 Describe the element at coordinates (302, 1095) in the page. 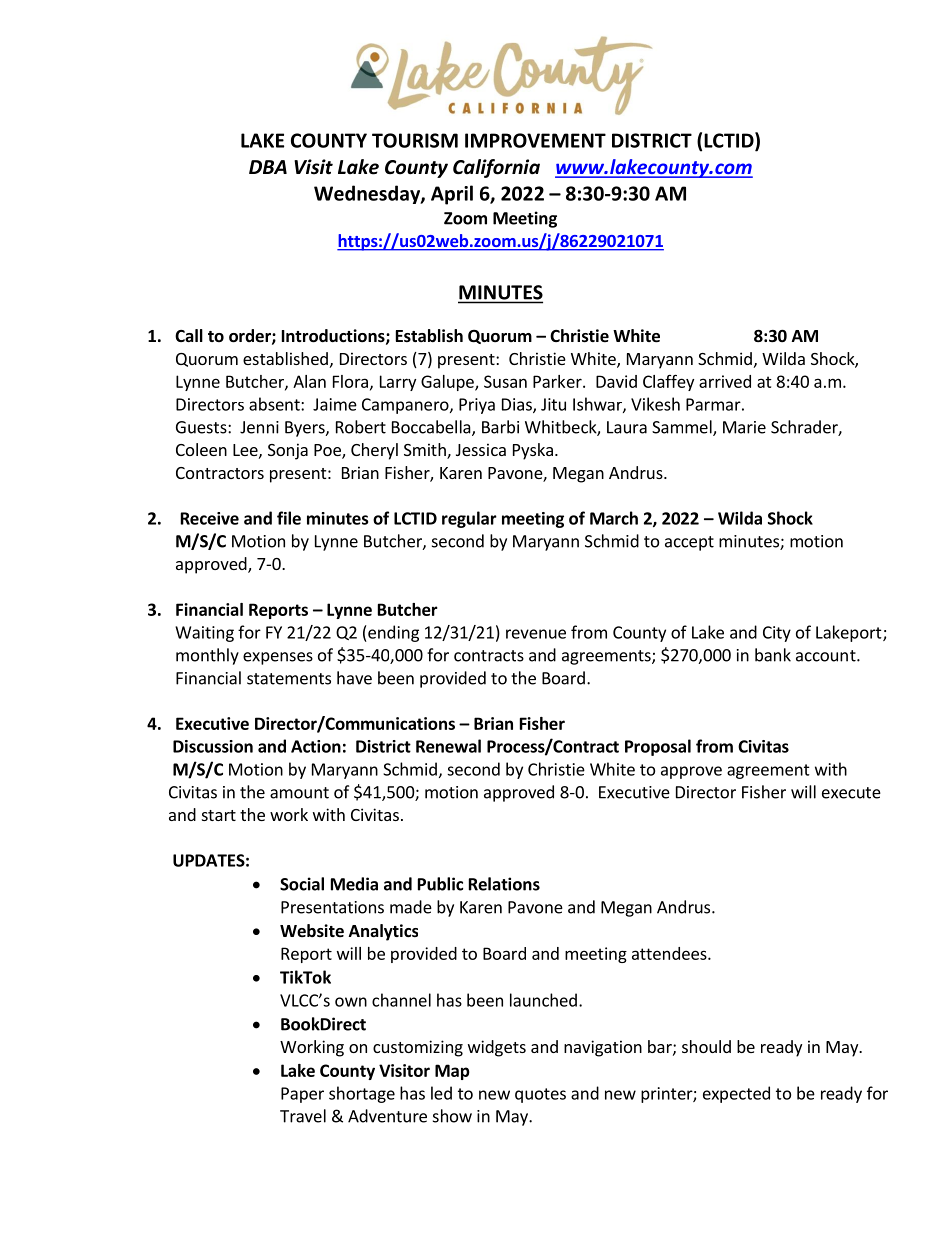

I see `Paper` at that location.
